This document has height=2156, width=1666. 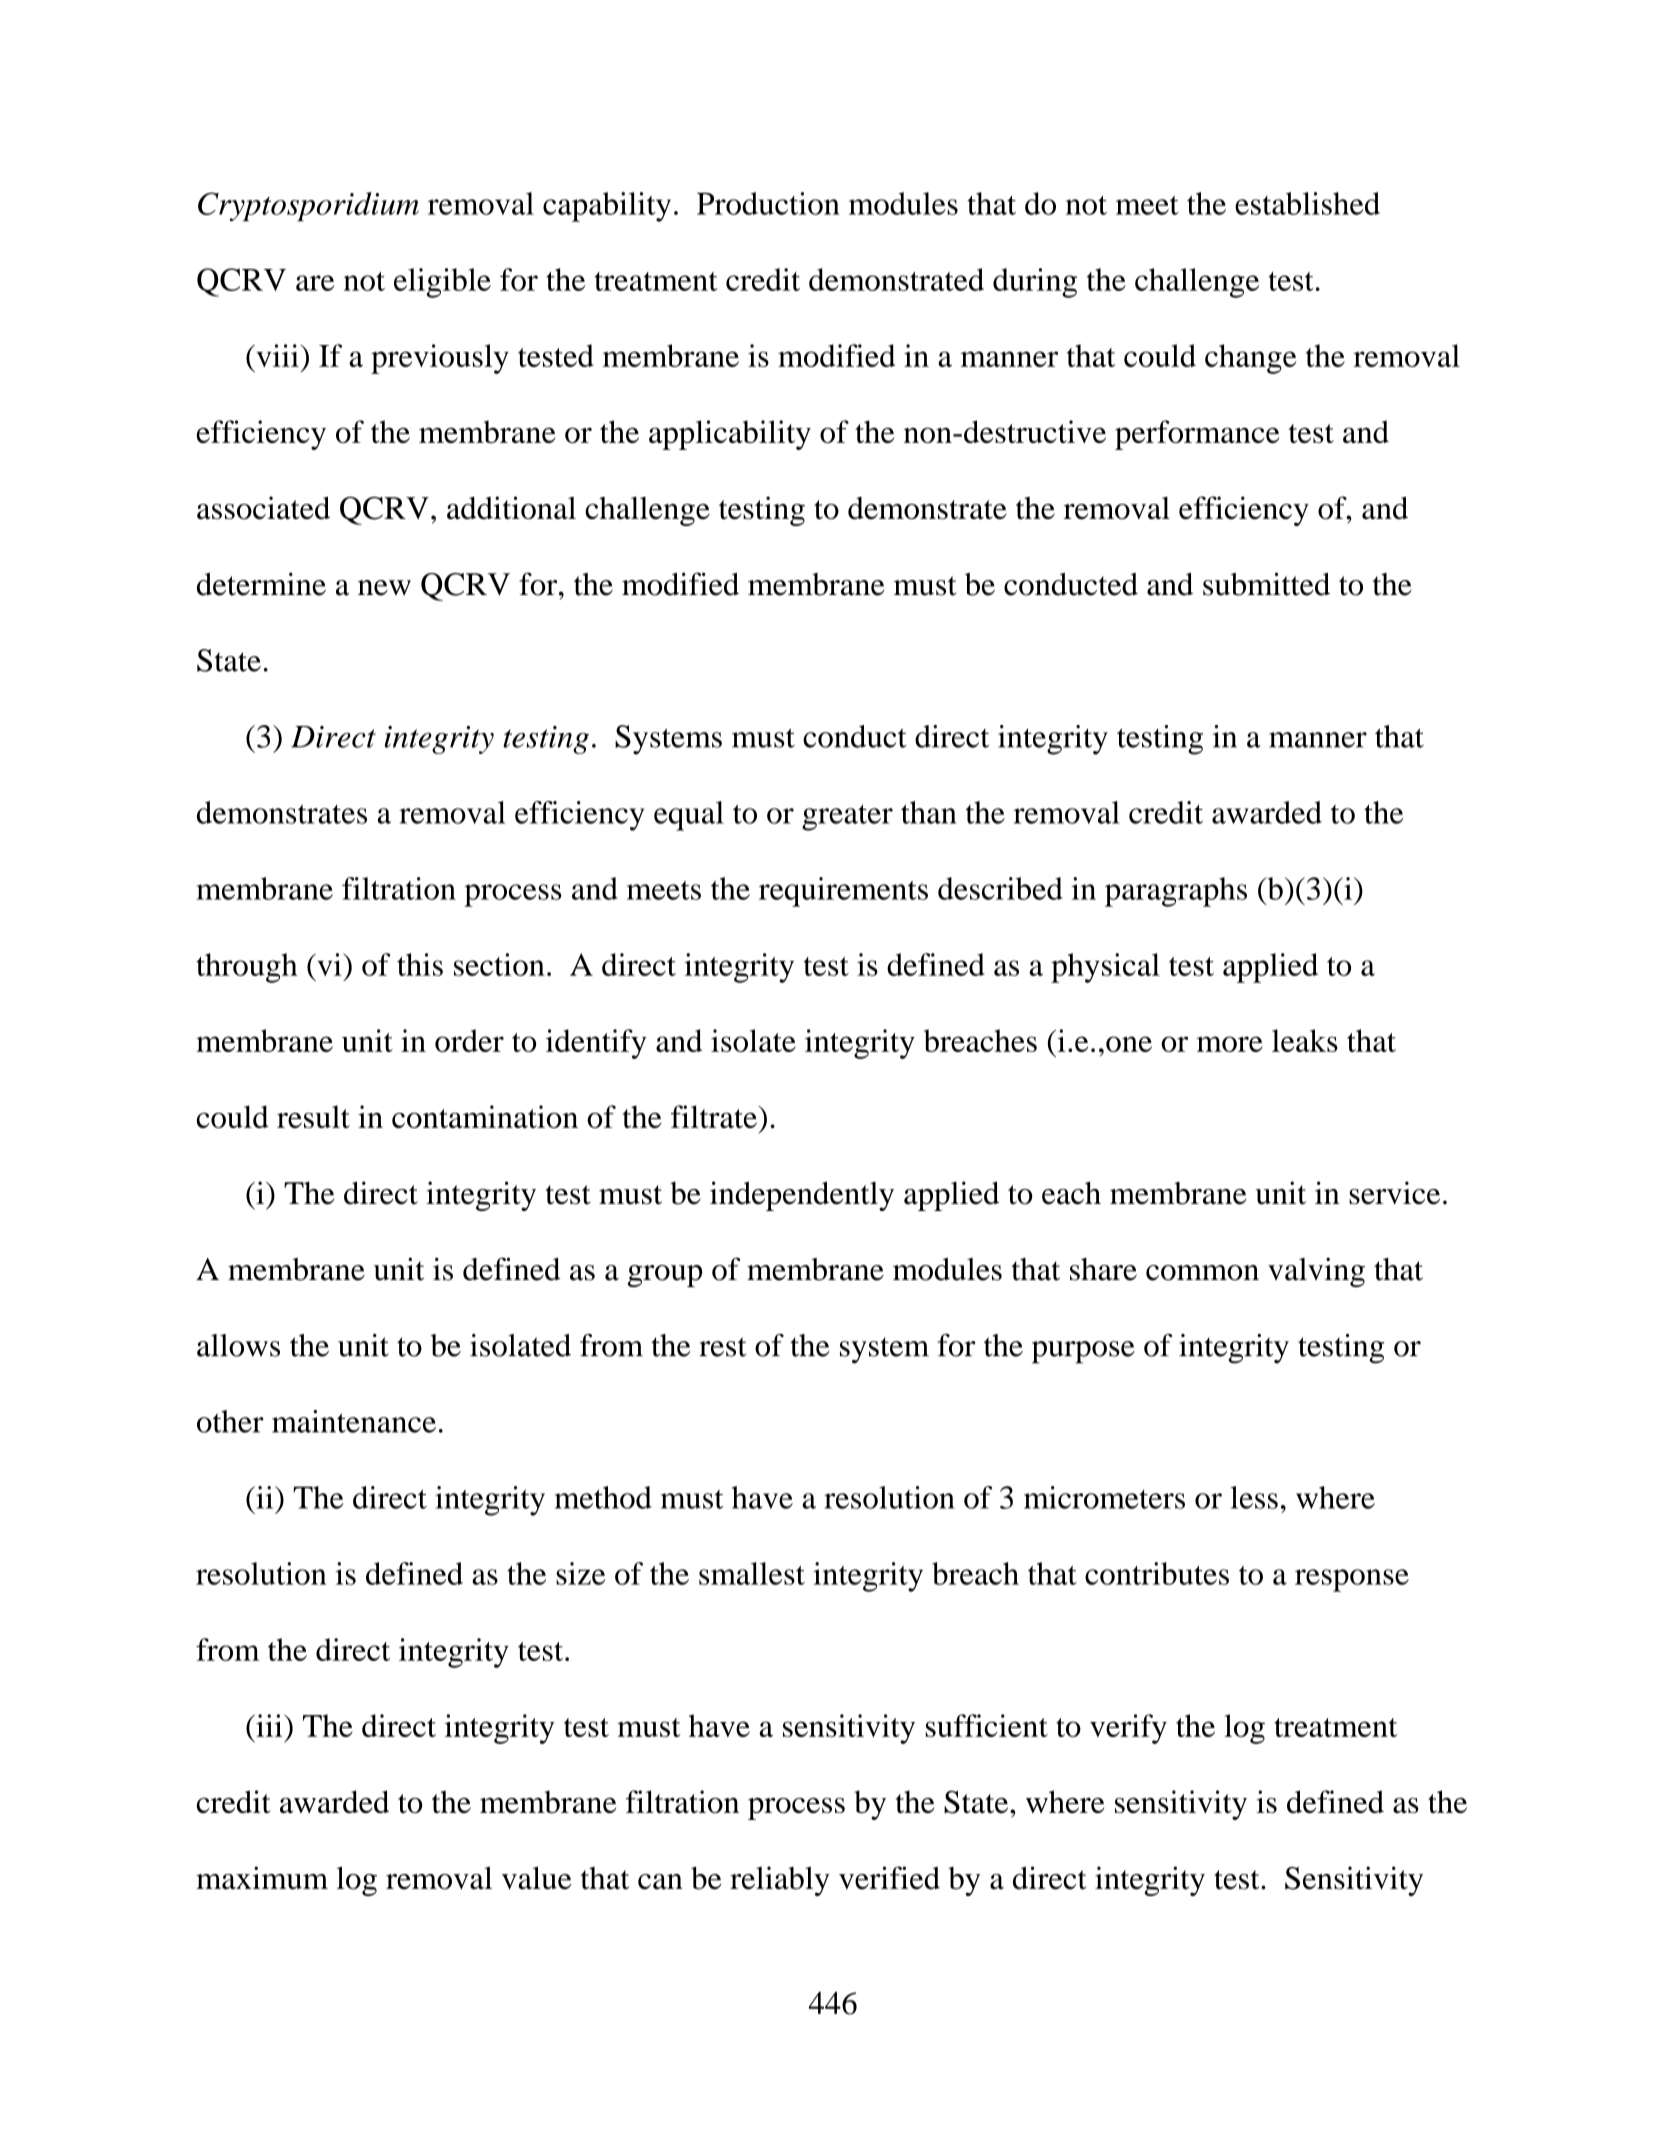 I want to click on maximum, so click(x=262, y=1878).
